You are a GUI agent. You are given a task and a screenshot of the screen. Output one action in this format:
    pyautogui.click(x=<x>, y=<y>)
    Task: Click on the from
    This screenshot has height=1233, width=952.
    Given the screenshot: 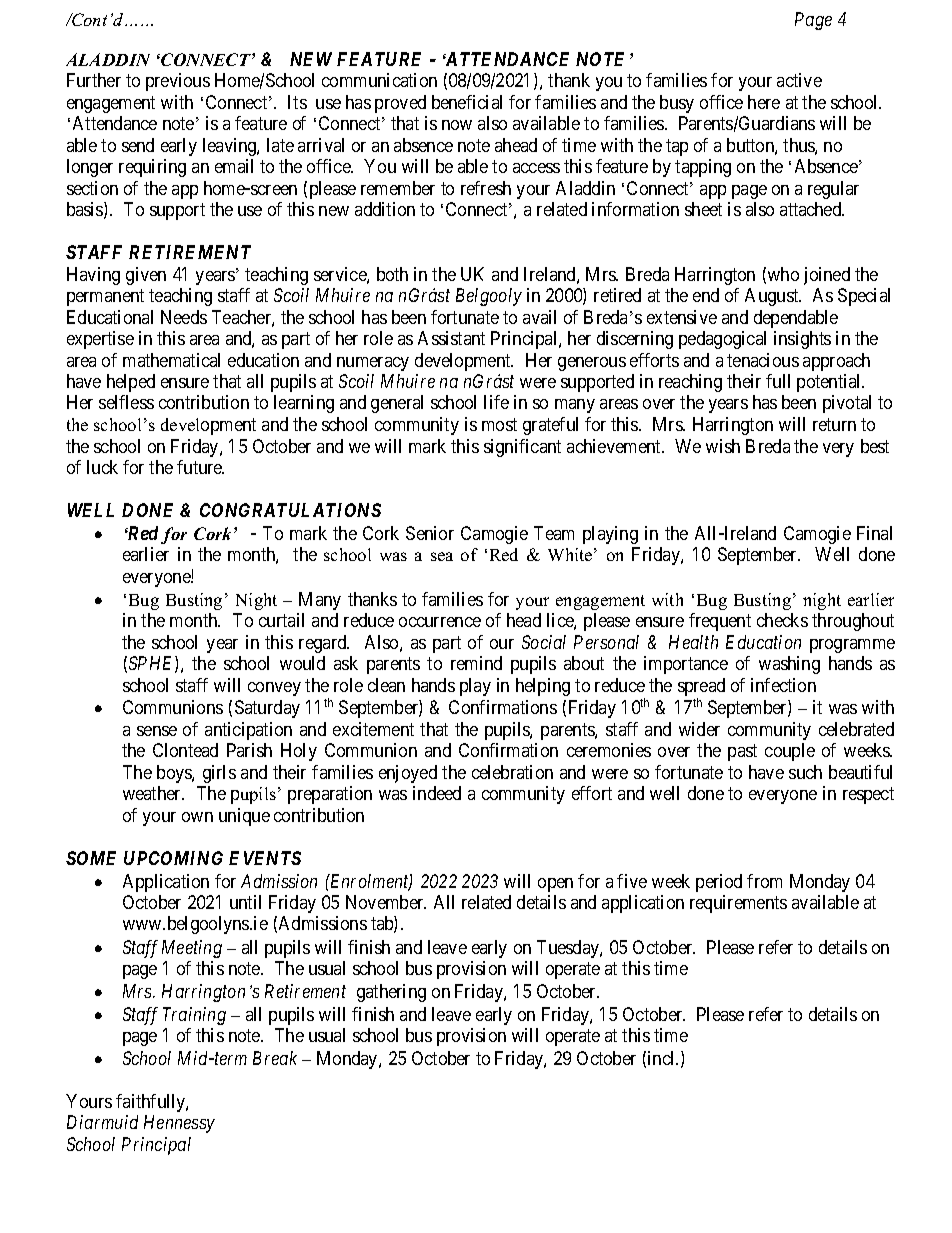 What is the action you would take?
    pyautogui.click(x=764, y=881)
